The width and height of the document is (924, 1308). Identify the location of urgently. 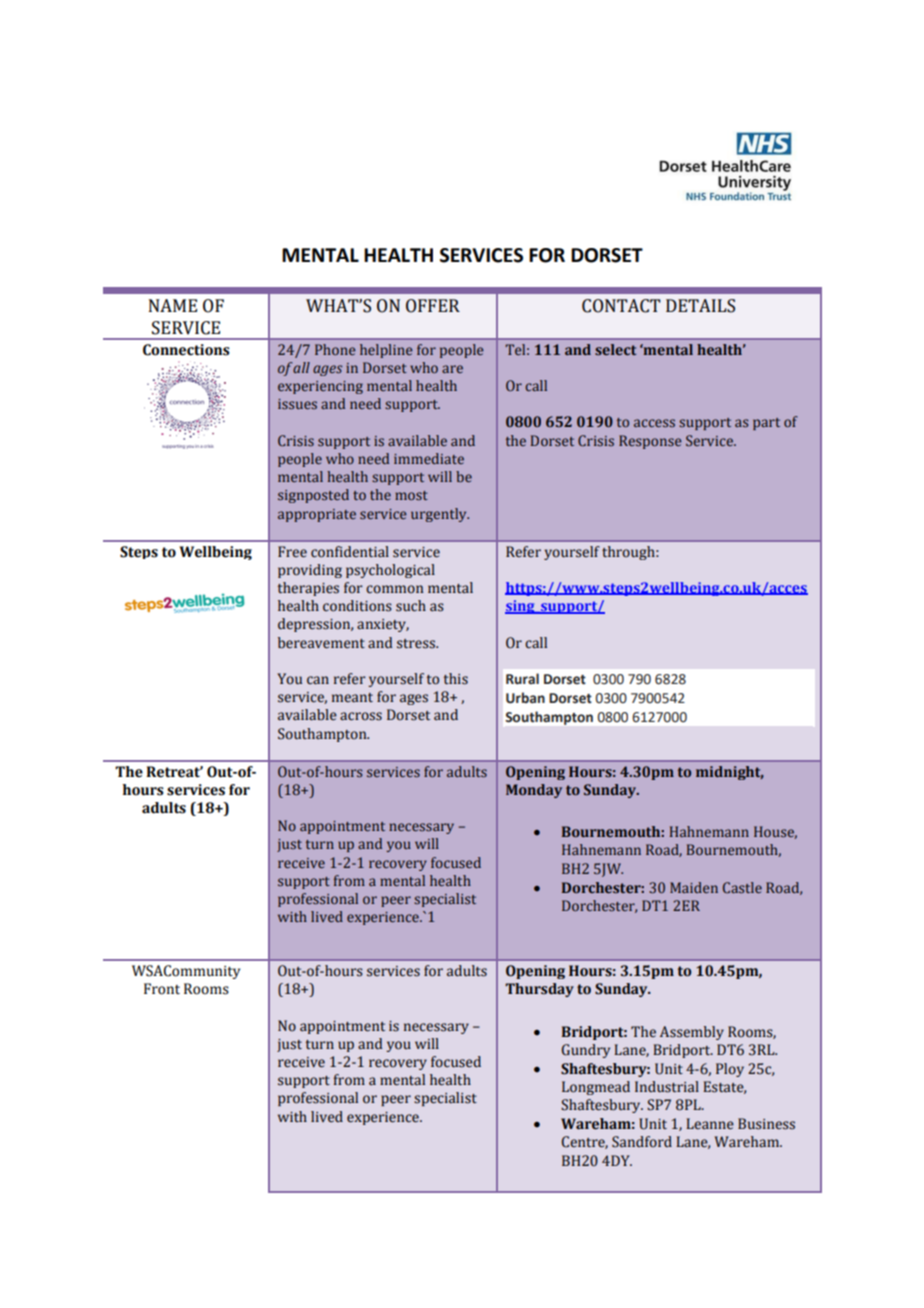
(440, 515).
